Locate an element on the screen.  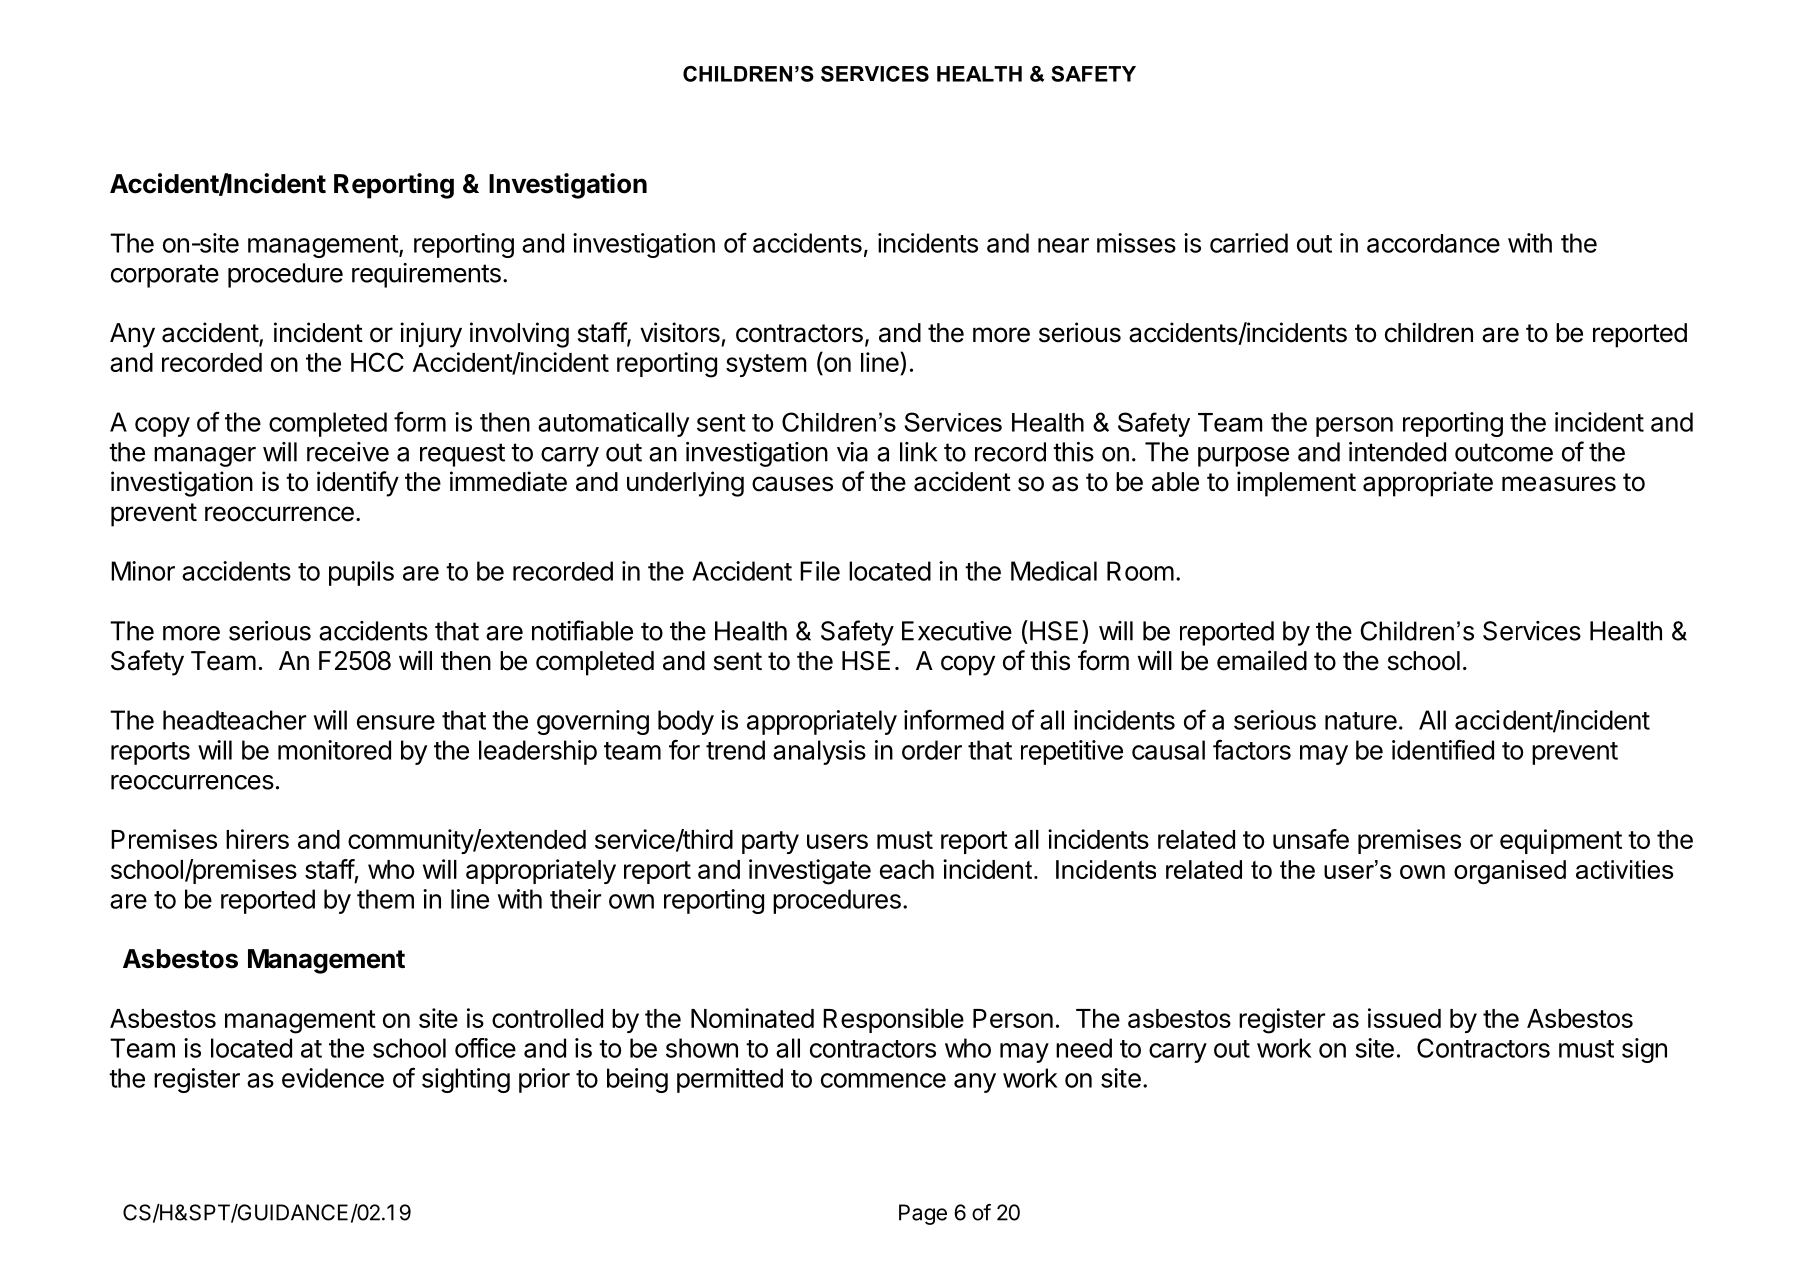
causes is located at coordinates (792, 484).
